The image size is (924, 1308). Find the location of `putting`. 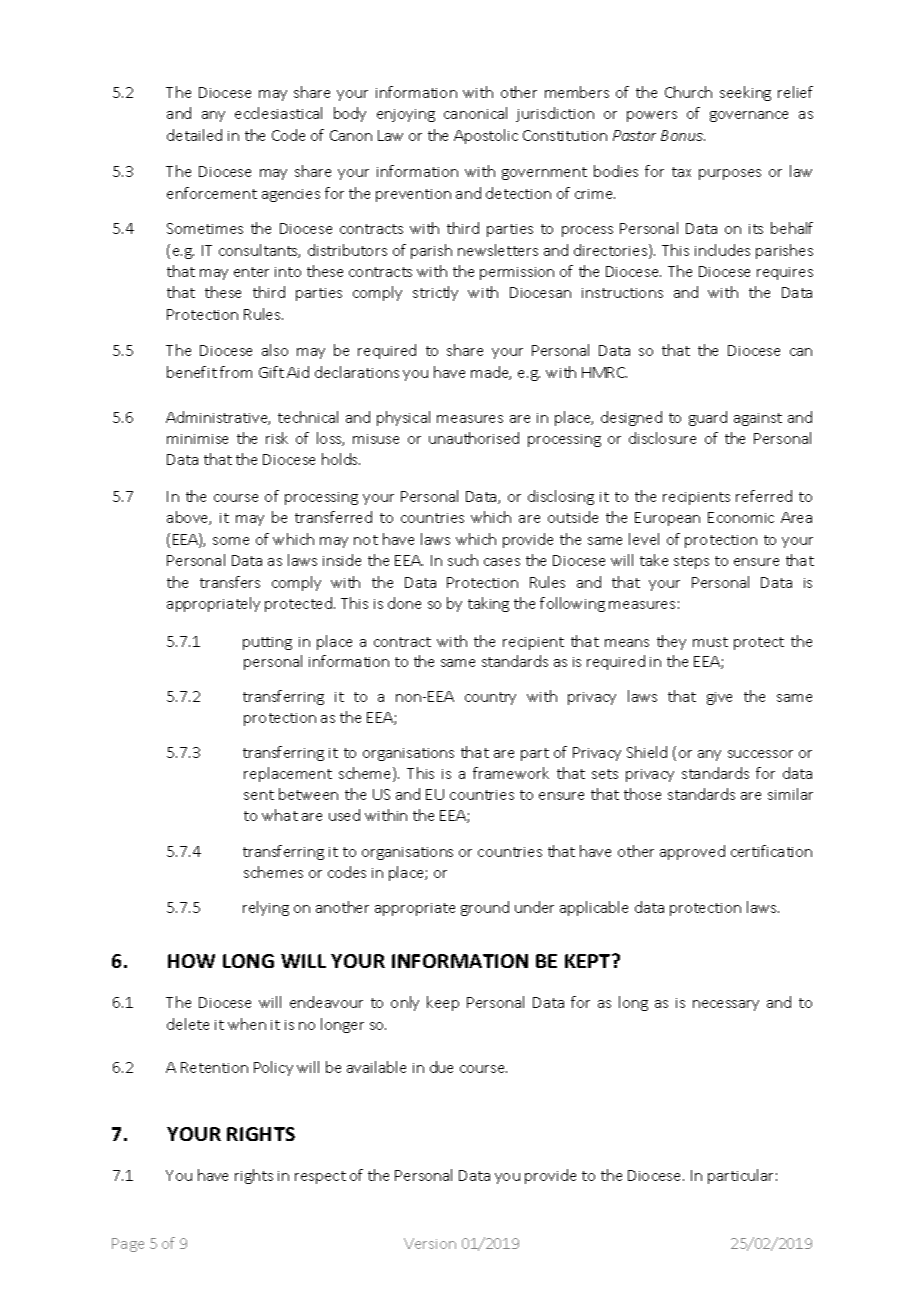

putting is located at coordinates (267, 643).
